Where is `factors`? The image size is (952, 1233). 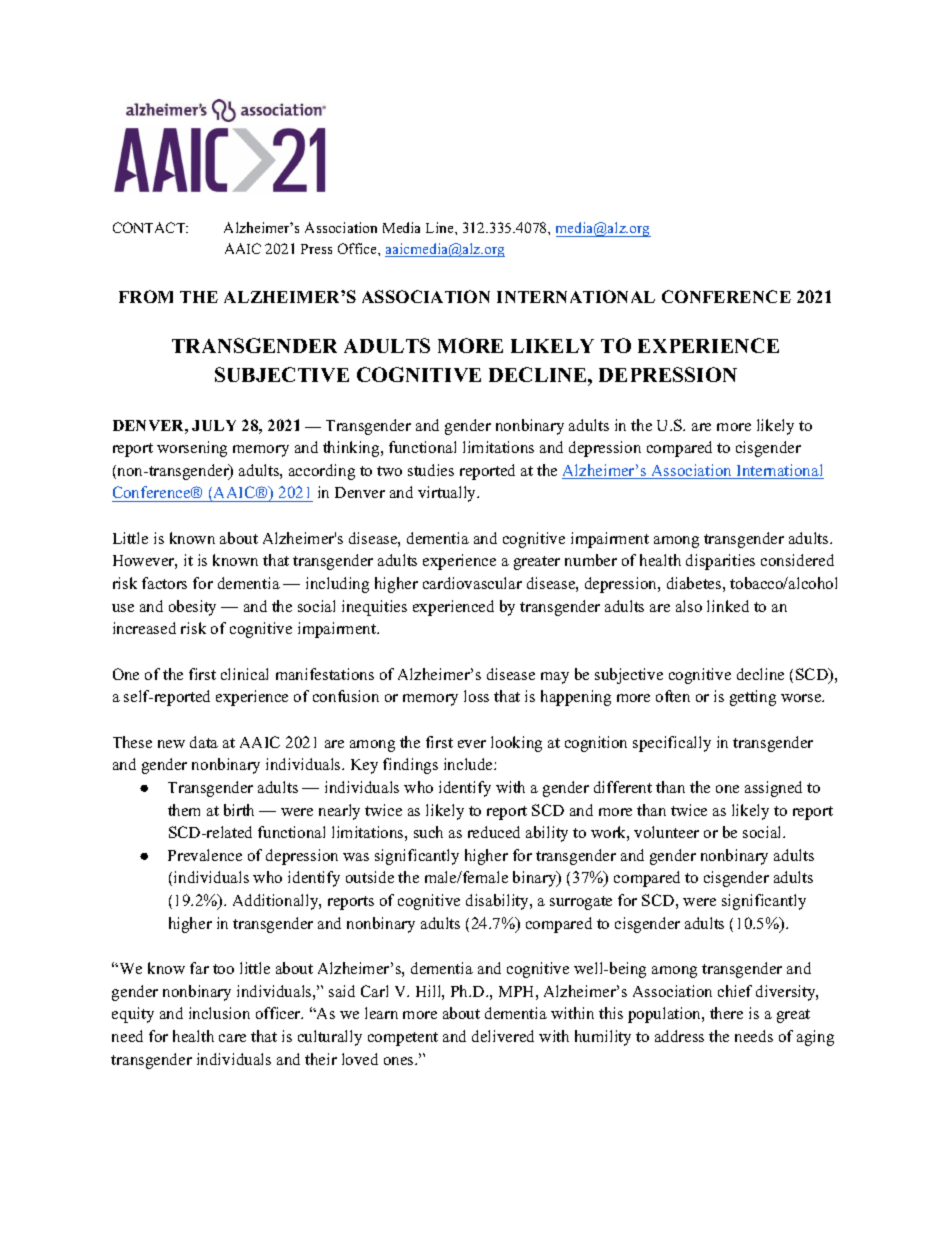 factors is located at coordinates (164, 583).
